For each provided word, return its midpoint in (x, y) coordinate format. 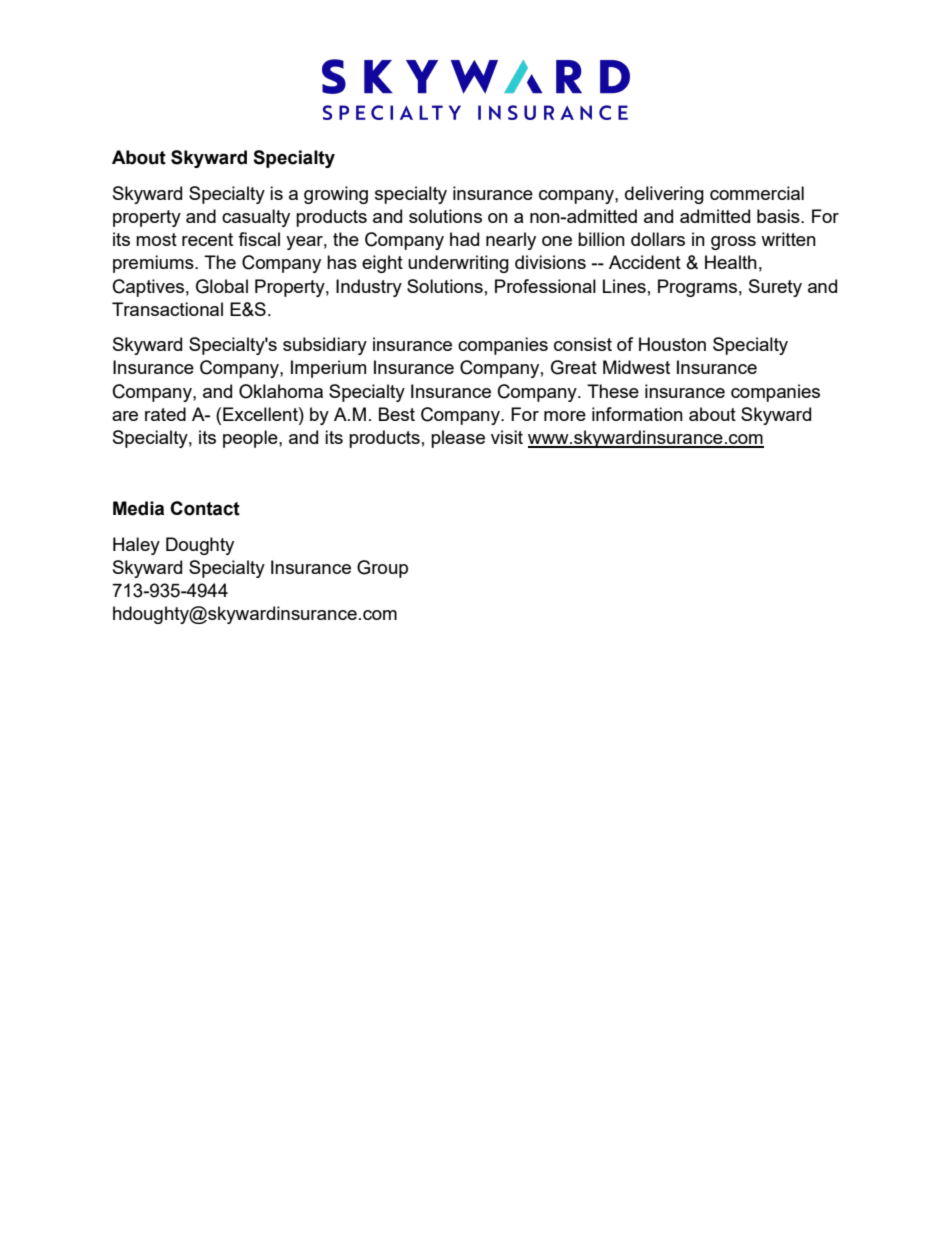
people (251, 439)
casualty (256, 218)
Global (222, 286)
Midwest (636, 367)
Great (574, 367)
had (464, 239)
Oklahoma (281, 391)
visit (507, 437)
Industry (369, 288)
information (637, 414)
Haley (136, 546)
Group (382, 569)
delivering (664, 195)
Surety (775, 288)
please (458, 439)
